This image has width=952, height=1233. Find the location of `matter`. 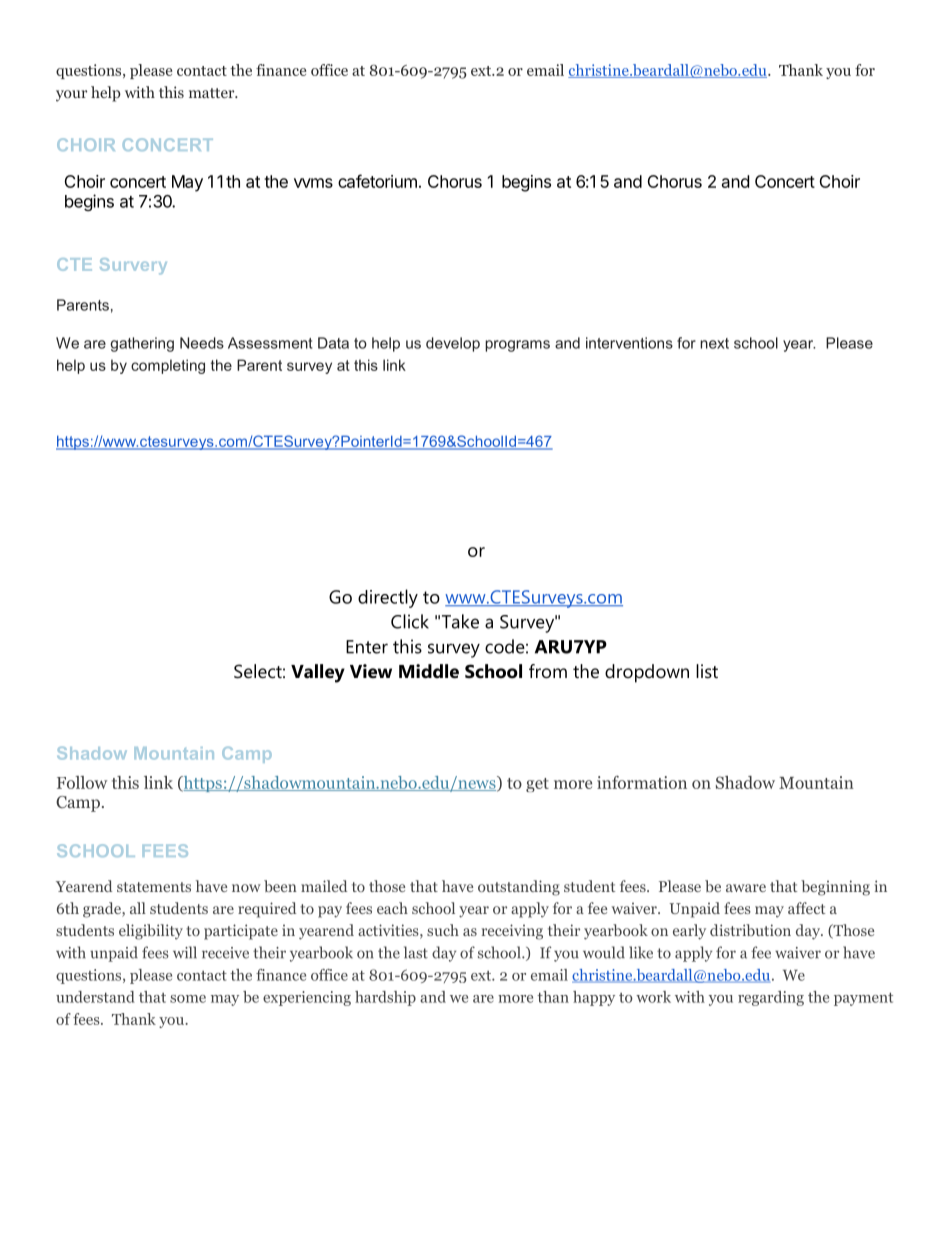

matter is located at coordinates (213, 93).
